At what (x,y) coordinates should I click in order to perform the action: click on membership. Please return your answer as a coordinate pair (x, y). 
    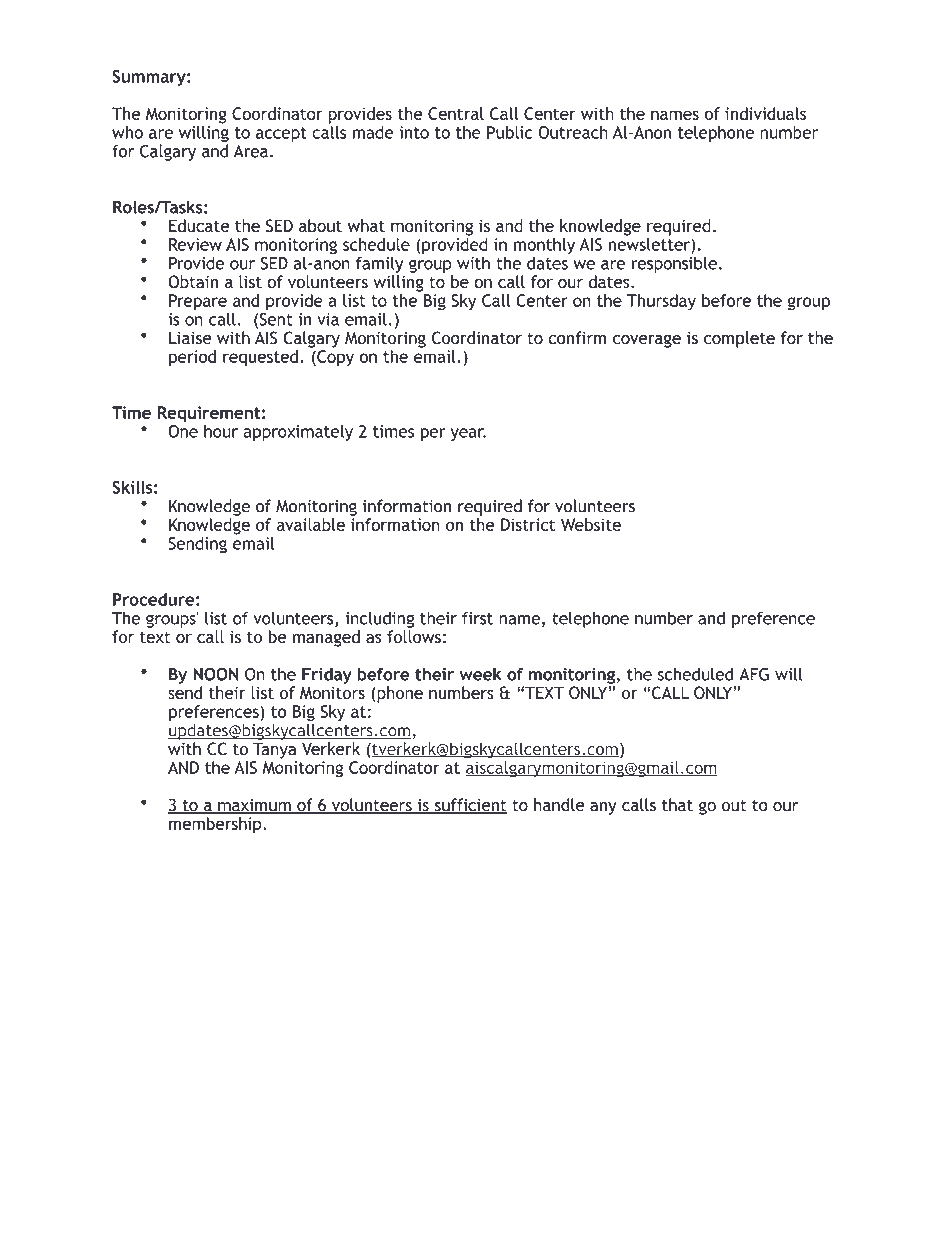
    Looking at the image, I should click on (216, 825).
